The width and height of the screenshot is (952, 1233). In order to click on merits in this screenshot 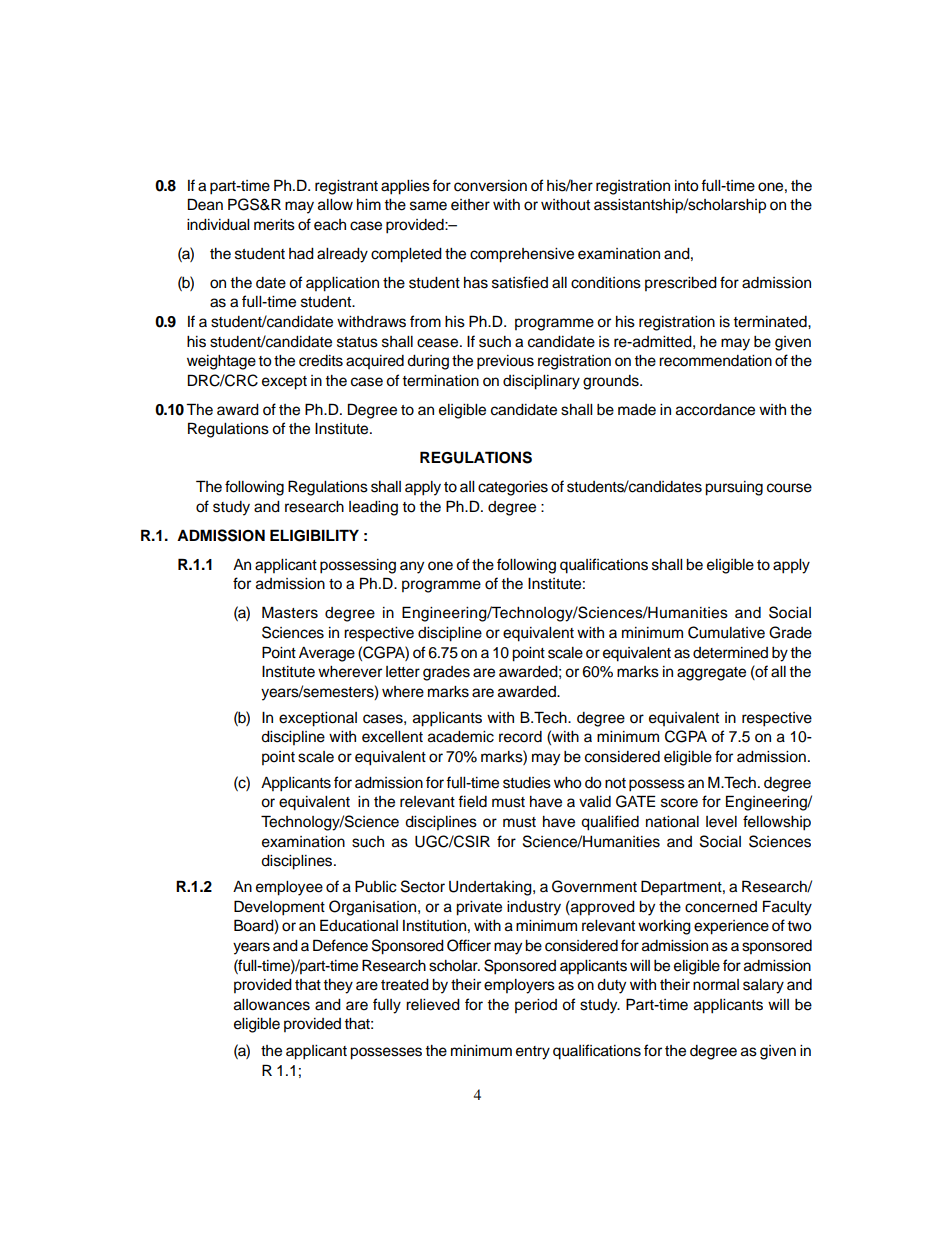, I will do `click(274, 225)`.
